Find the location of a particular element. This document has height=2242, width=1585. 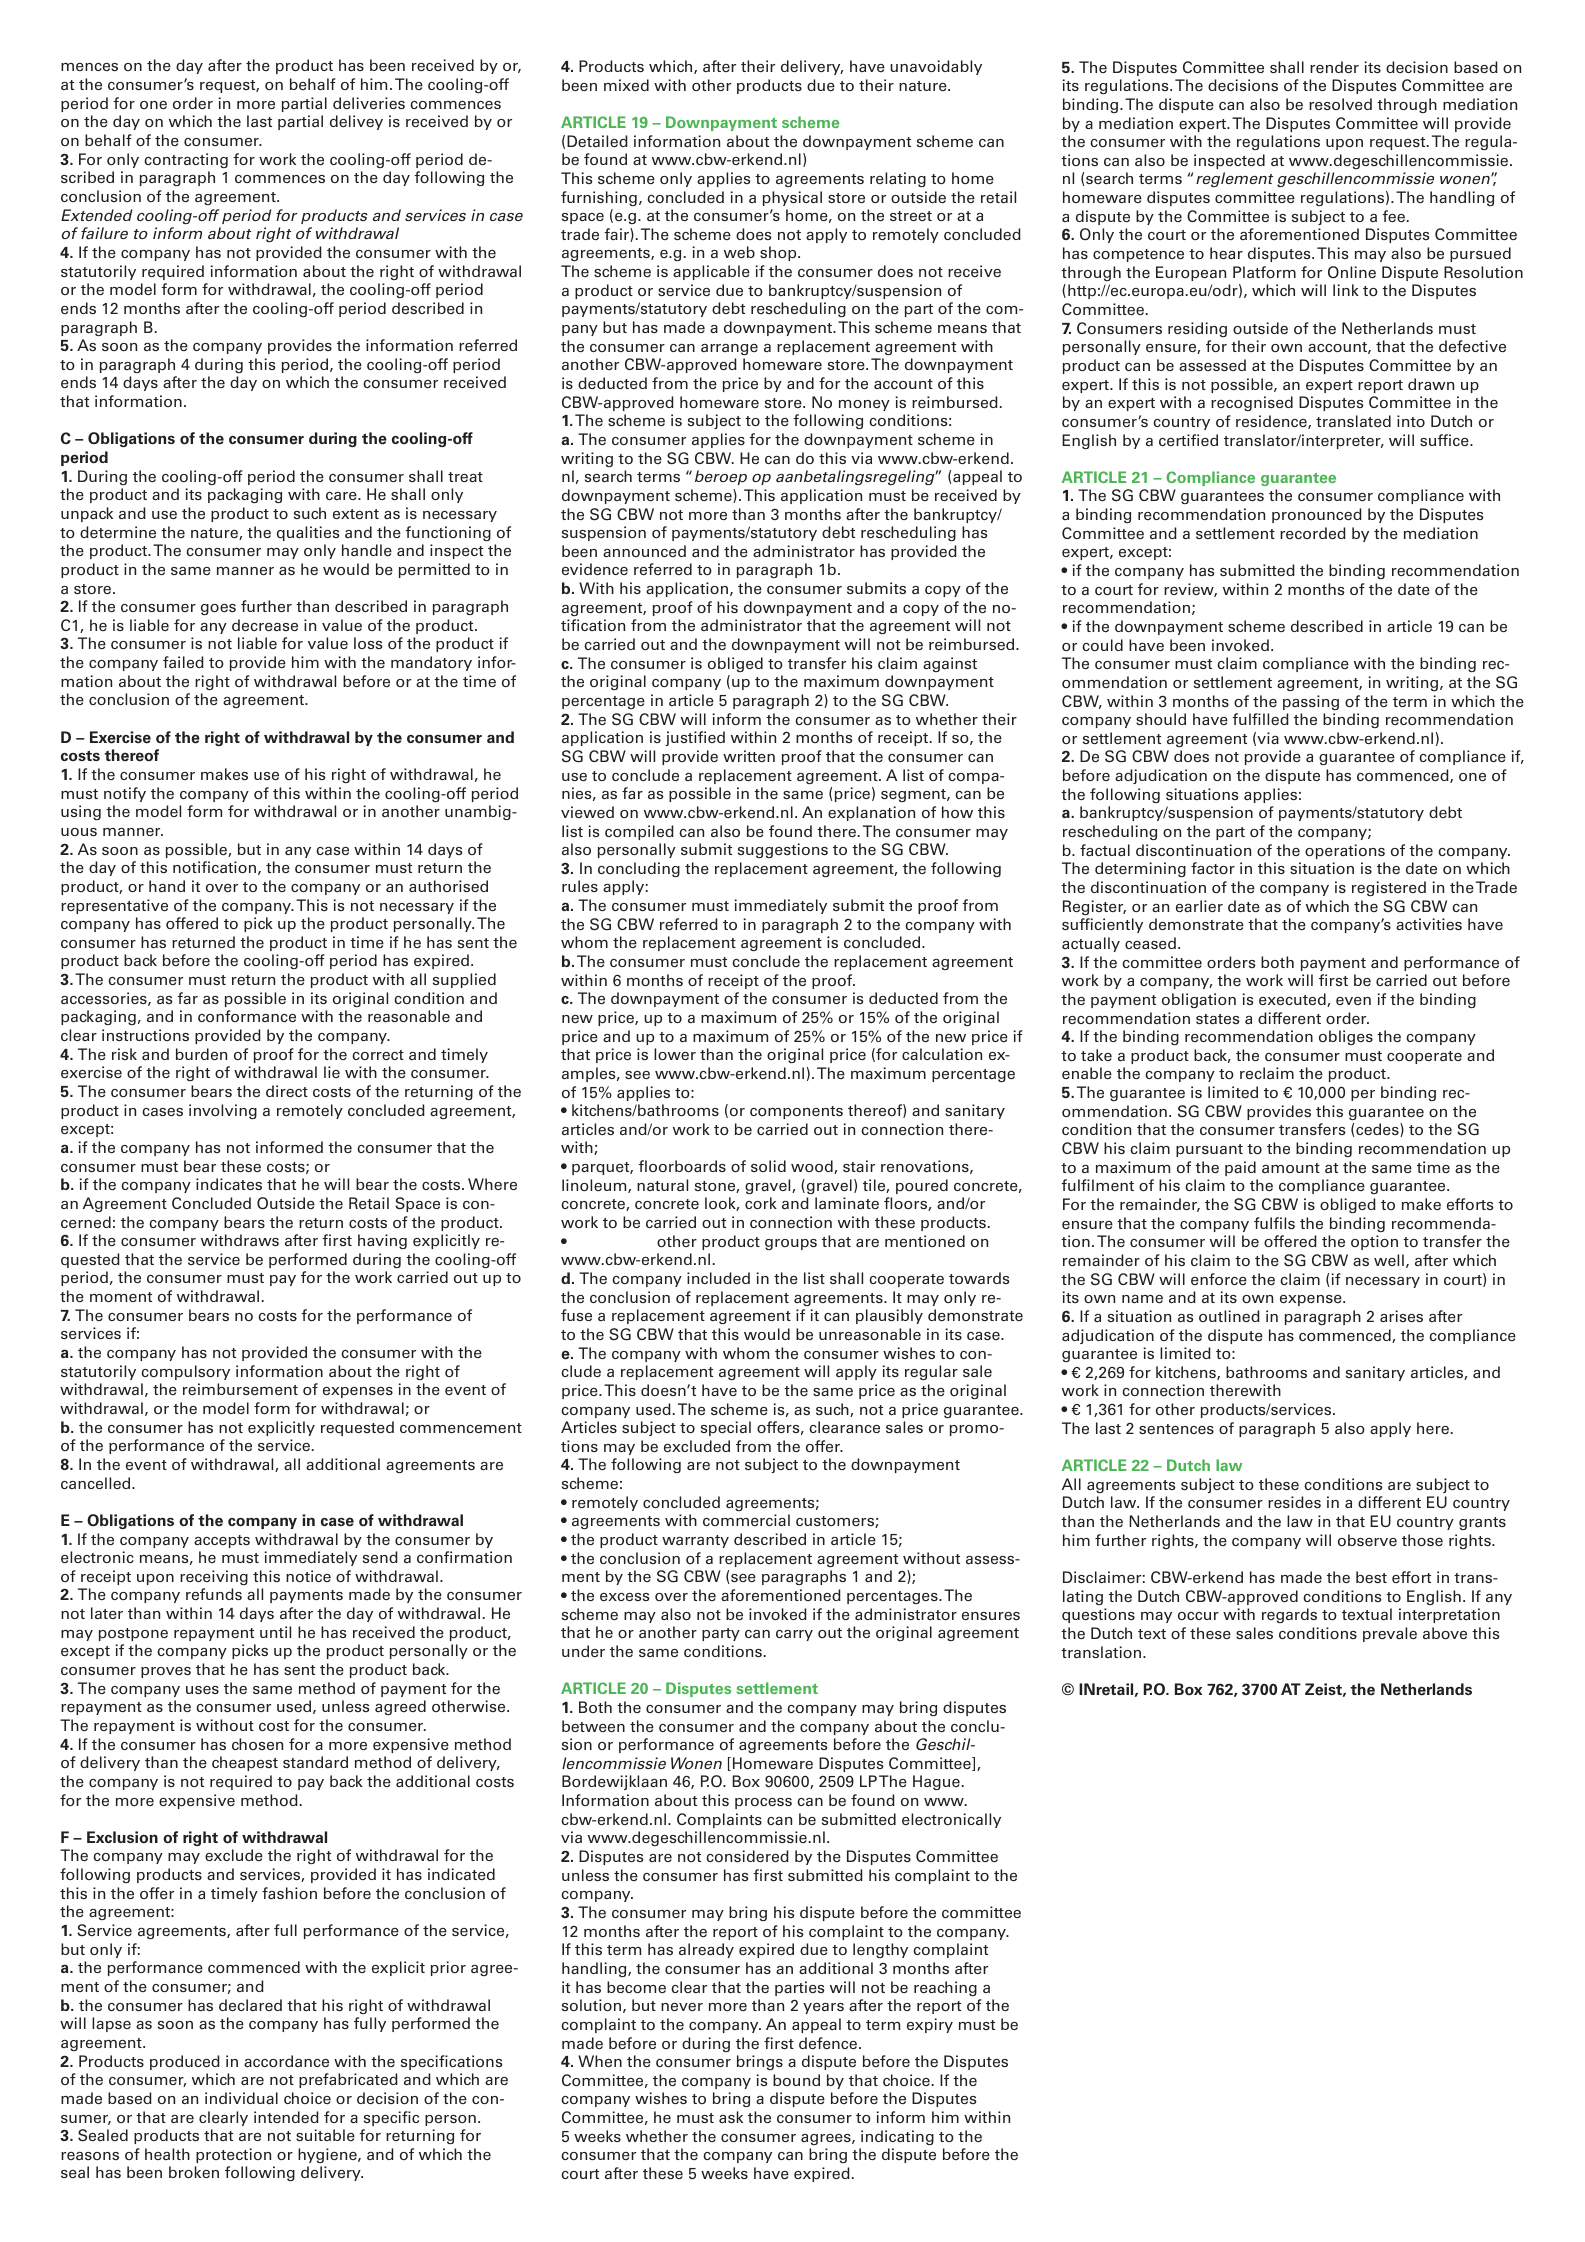

components is located at coordinates (796, 1112).
